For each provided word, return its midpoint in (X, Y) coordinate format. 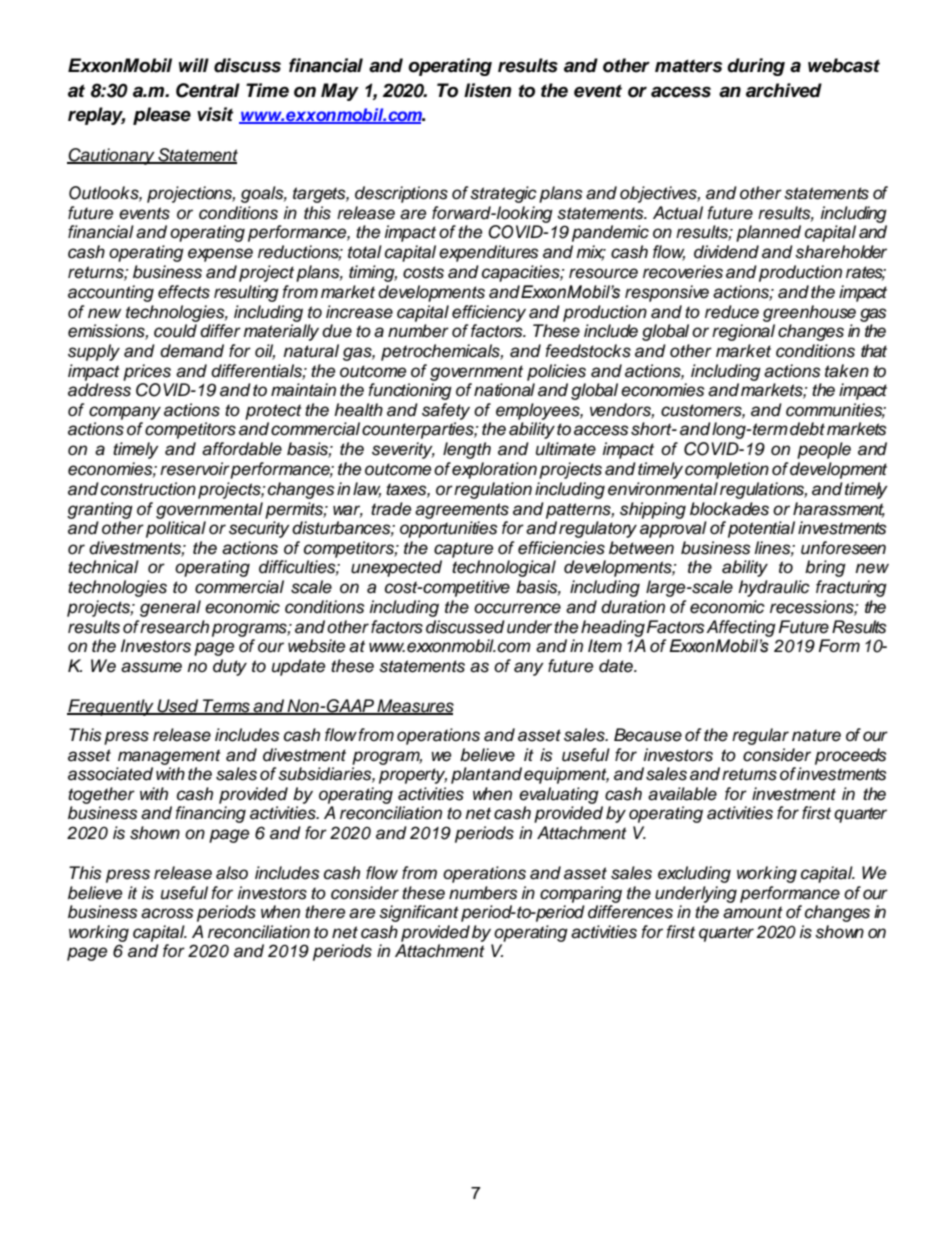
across (167, 913)
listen (487, 90)
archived (784, 90)
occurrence (517, 608)
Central (208, 90)
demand (192, 351)
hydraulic (774, 588)
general (170, 608)
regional (743, 332)
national (504, 390)
